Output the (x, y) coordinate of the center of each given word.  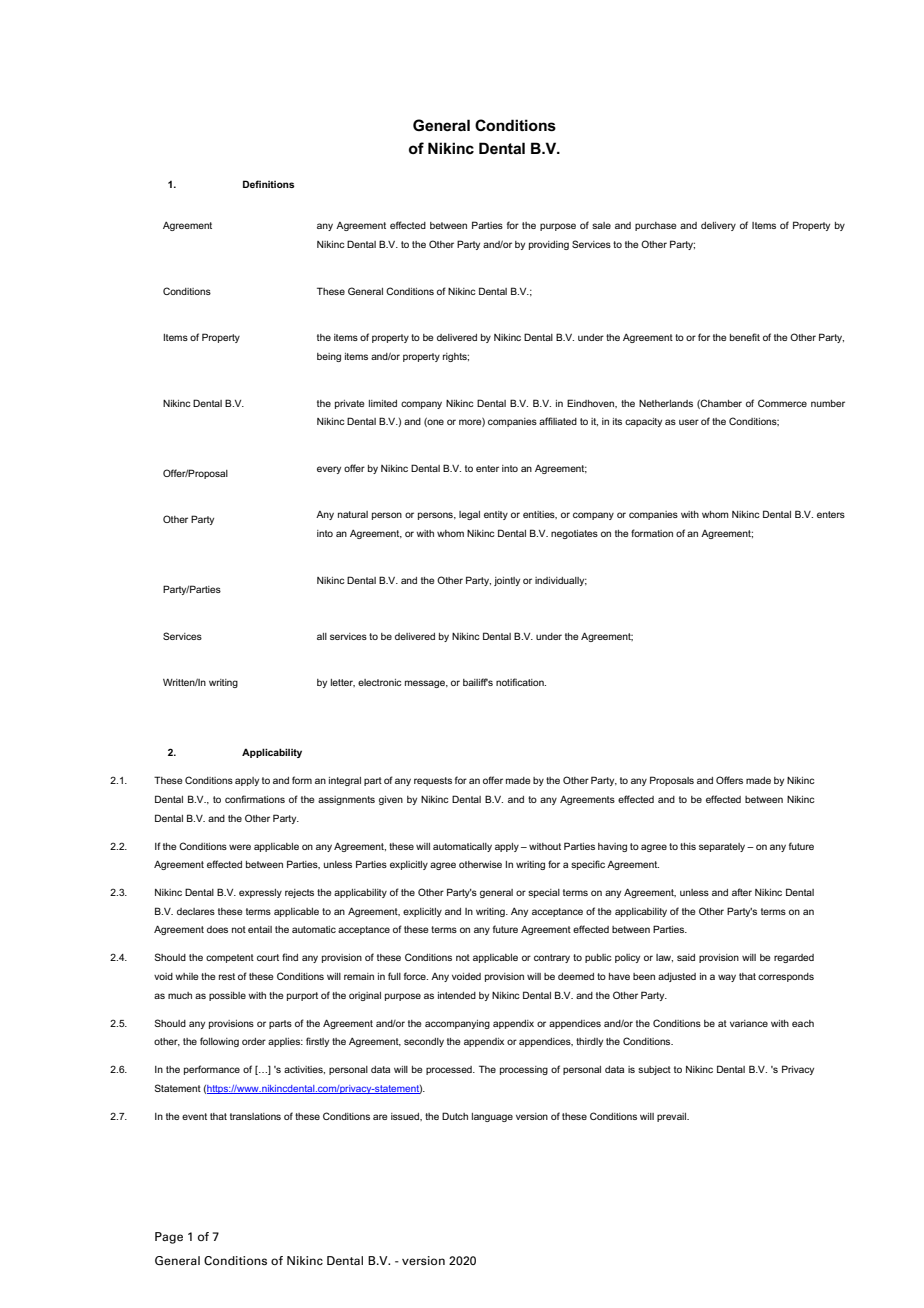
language (492, 1117)
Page (169, 1238)
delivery (718, 226)
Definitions (269, 184)
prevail (673, 1117)
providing (549, 245)
